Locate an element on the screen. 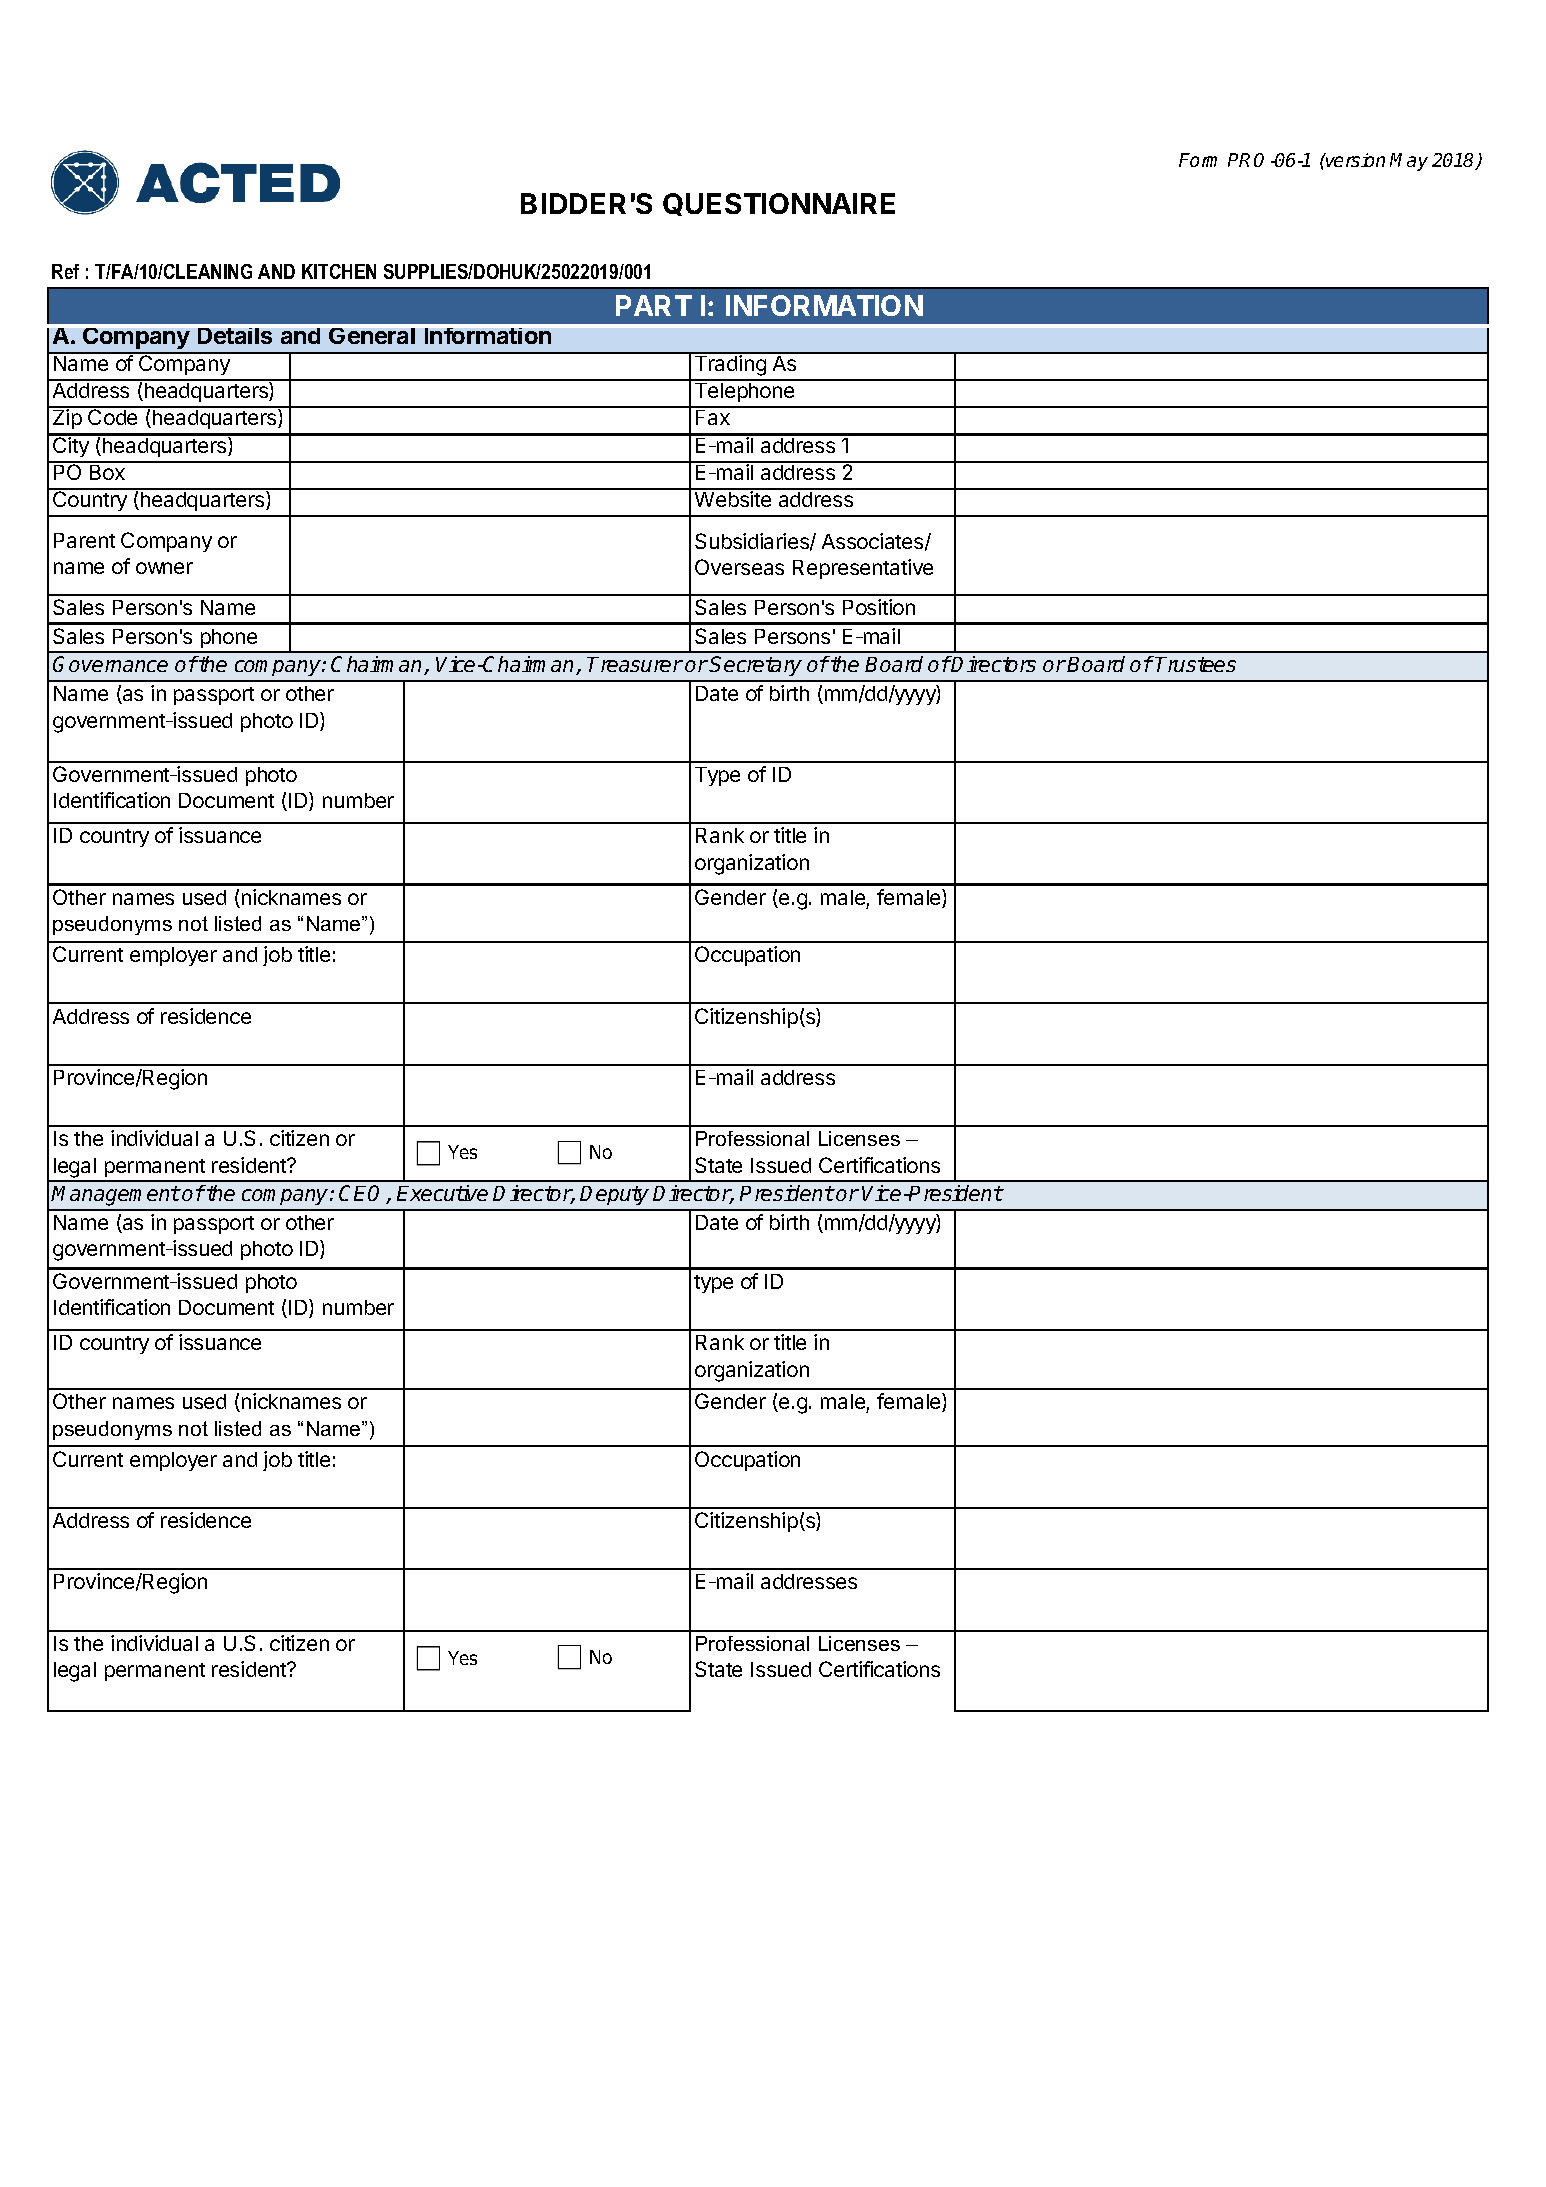  QUESTIONNAIRE is located at coordinates (779, 204).
